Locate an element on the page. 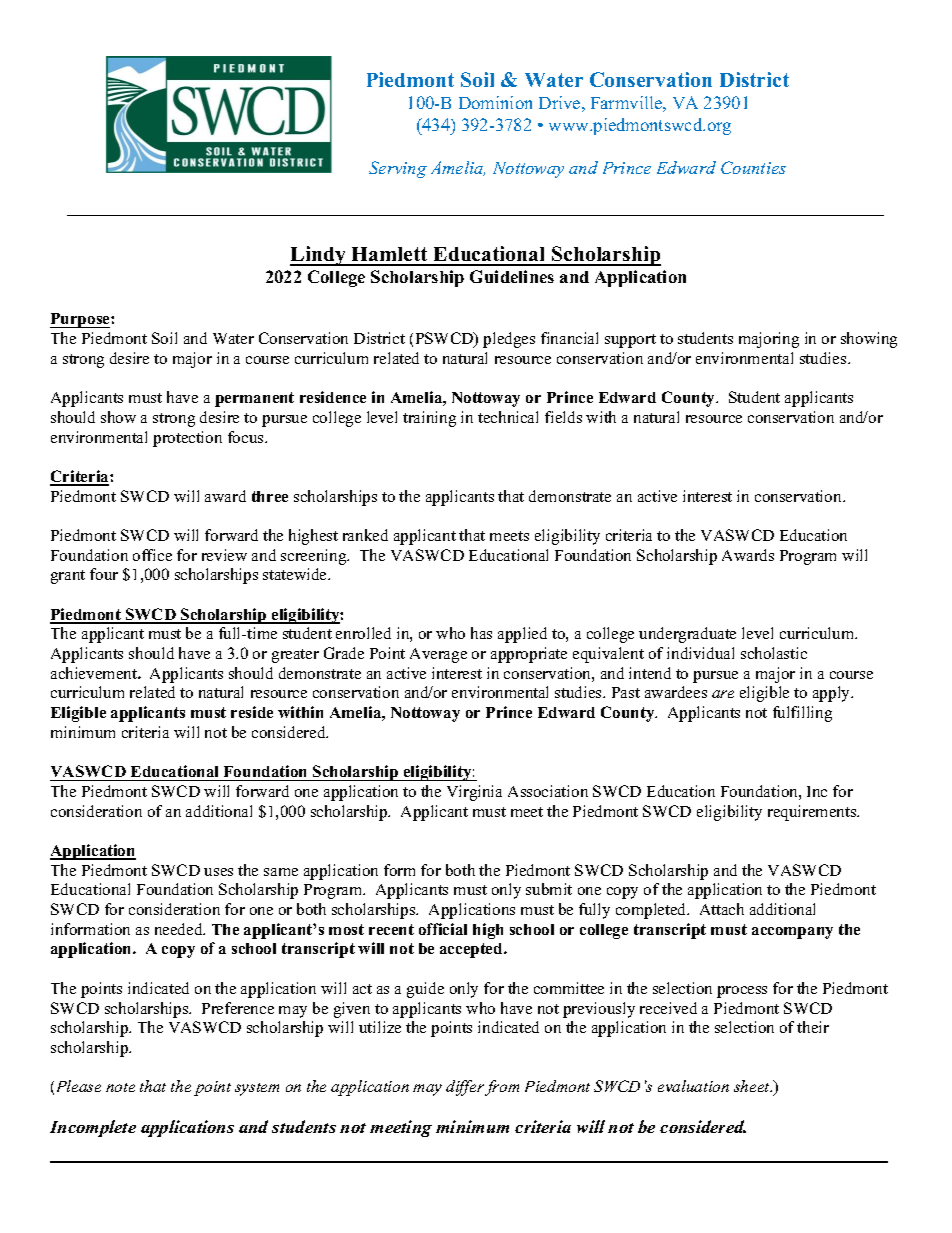 The height and width of the document is (1233, 952). requirements is located at coordinates (813, 813).
